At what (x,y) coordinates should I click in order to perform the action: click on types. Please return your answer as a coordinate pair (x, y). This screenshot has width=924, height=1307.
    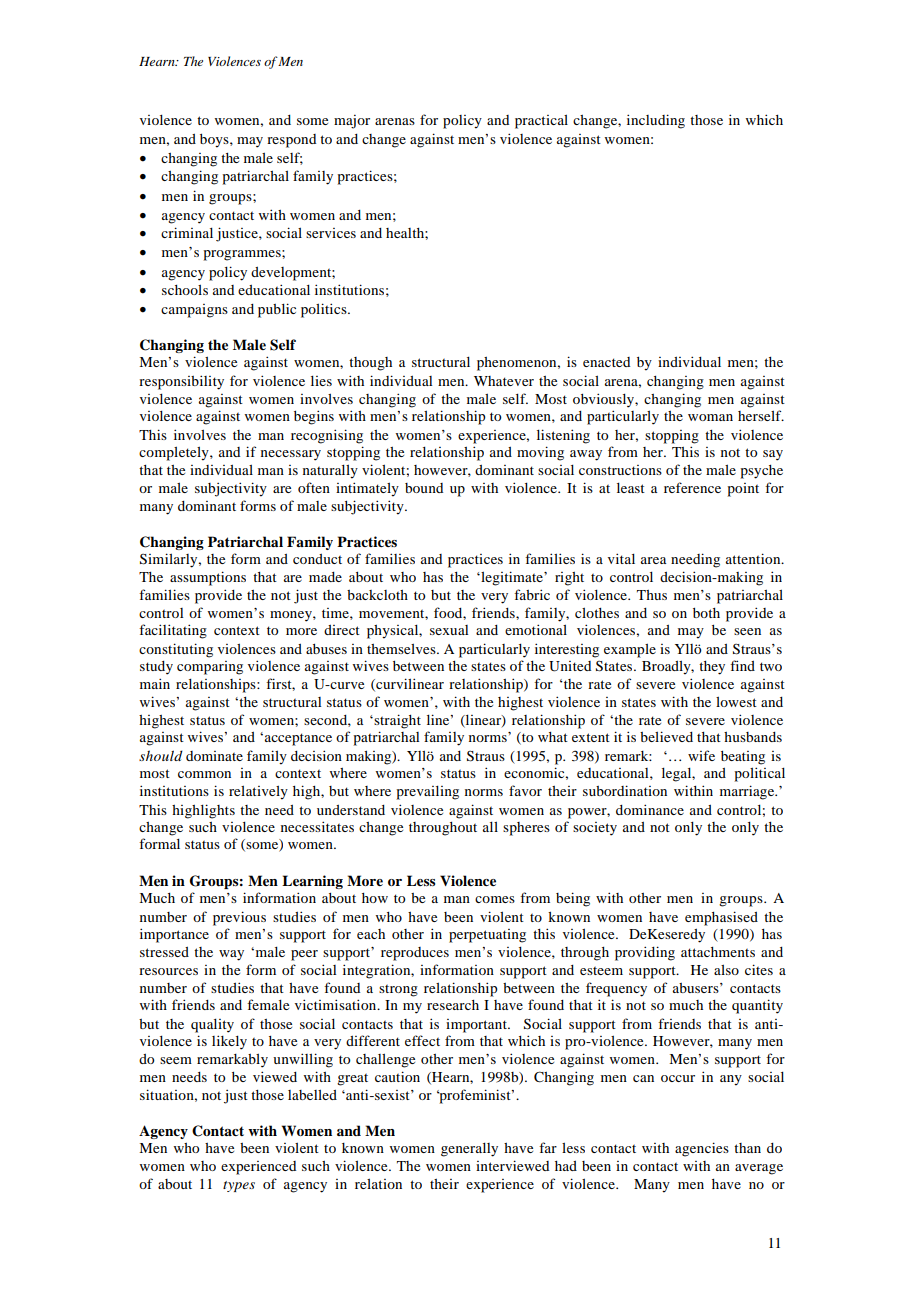
    Looking at the image, I should click on (239, 1186).
